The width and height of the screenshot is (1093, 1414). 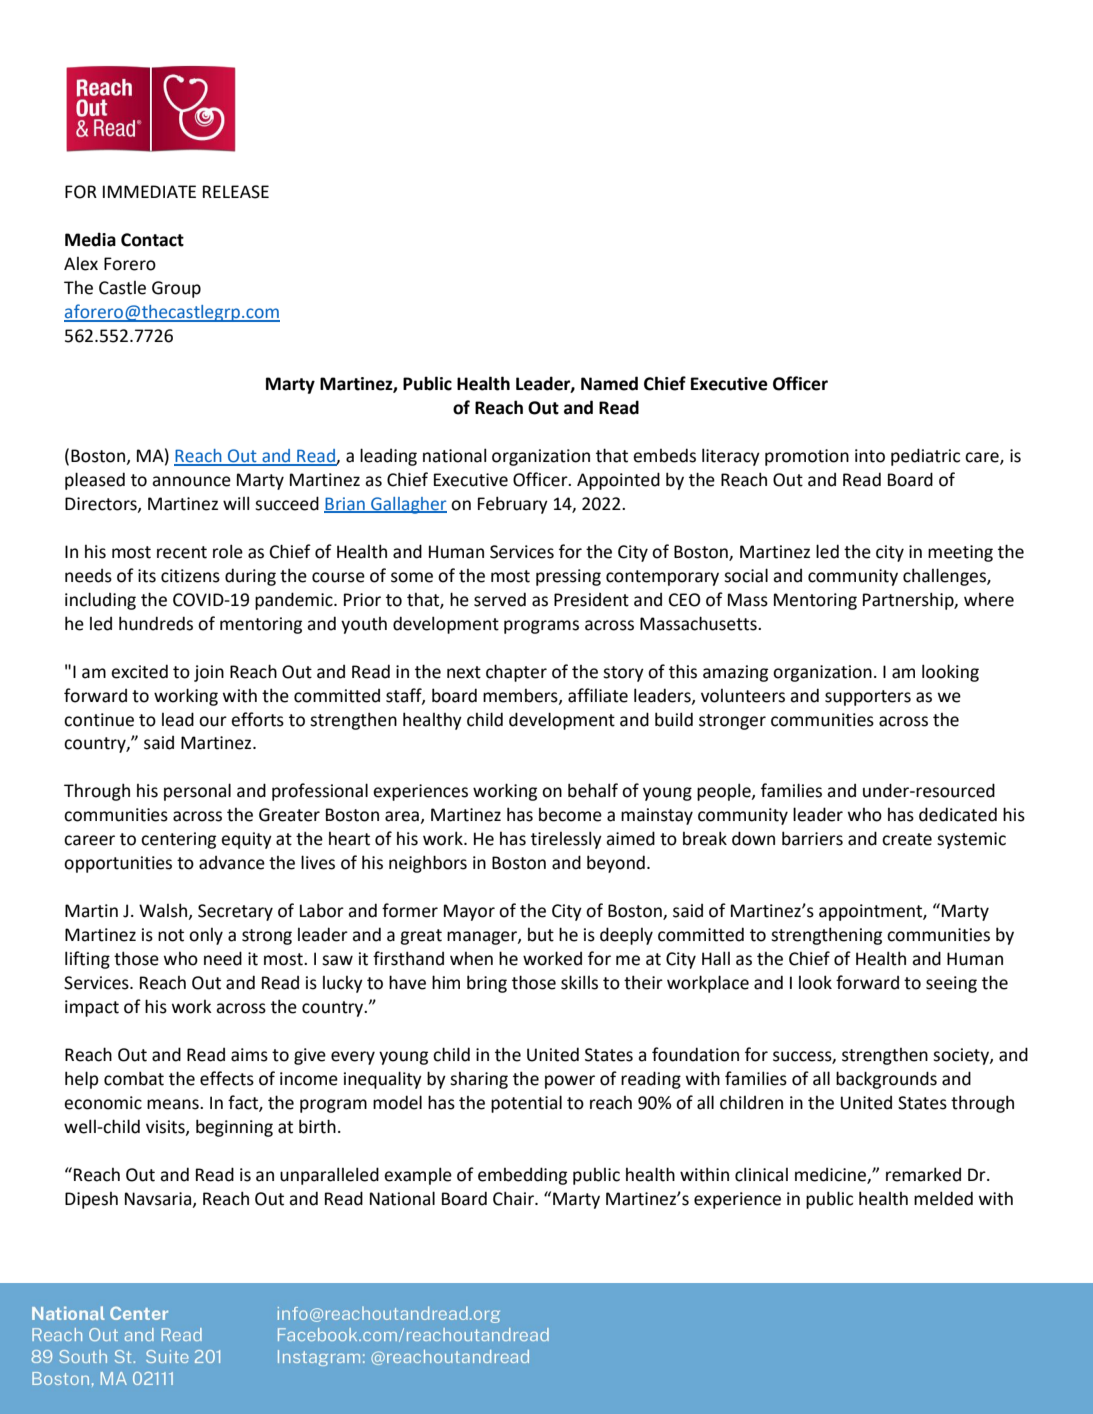 What do you see at coordinates (566, 840) in the screenshot?
I see `tirelessly` at bounding box center [566, 840].
